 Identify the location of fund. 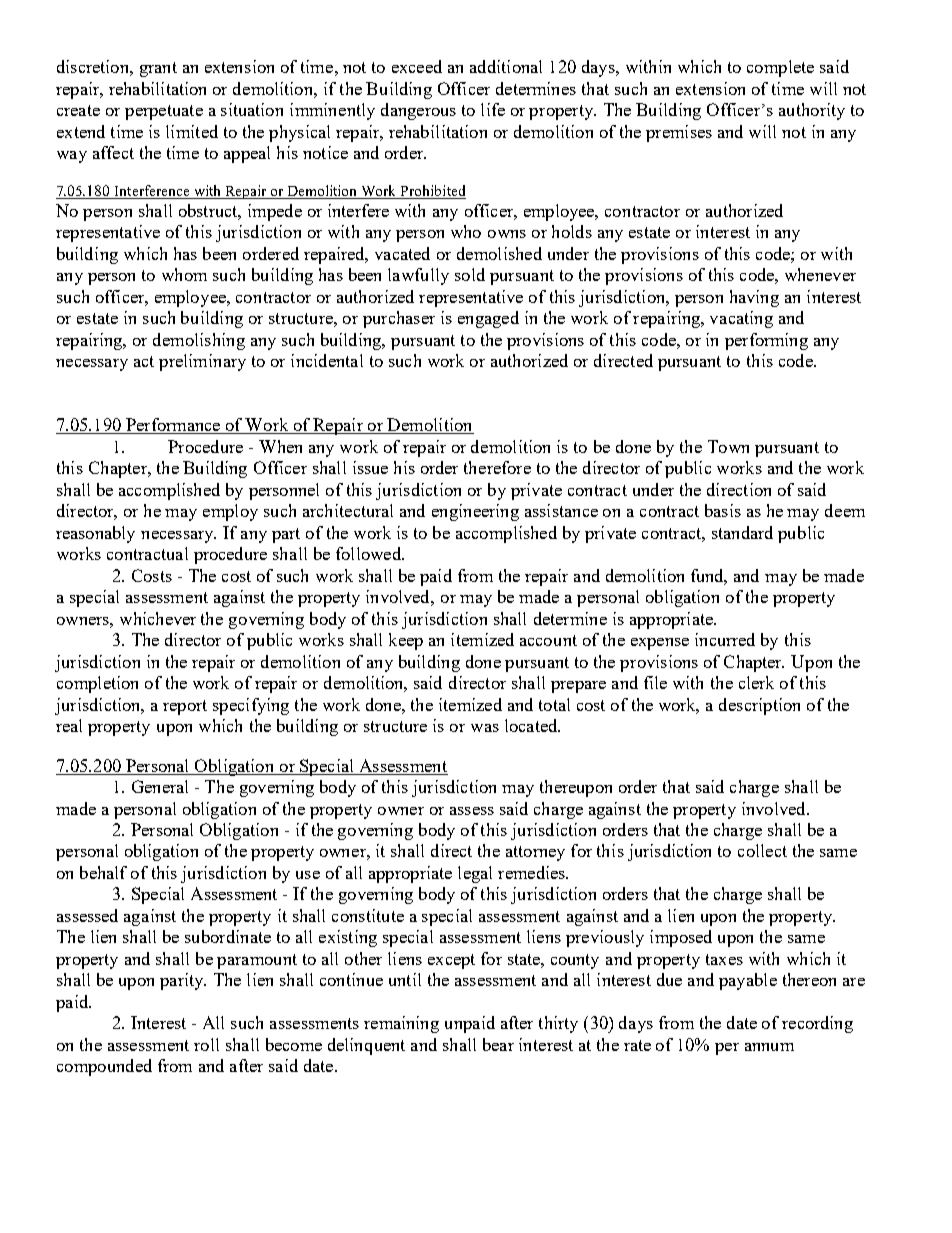
(709, 576).
